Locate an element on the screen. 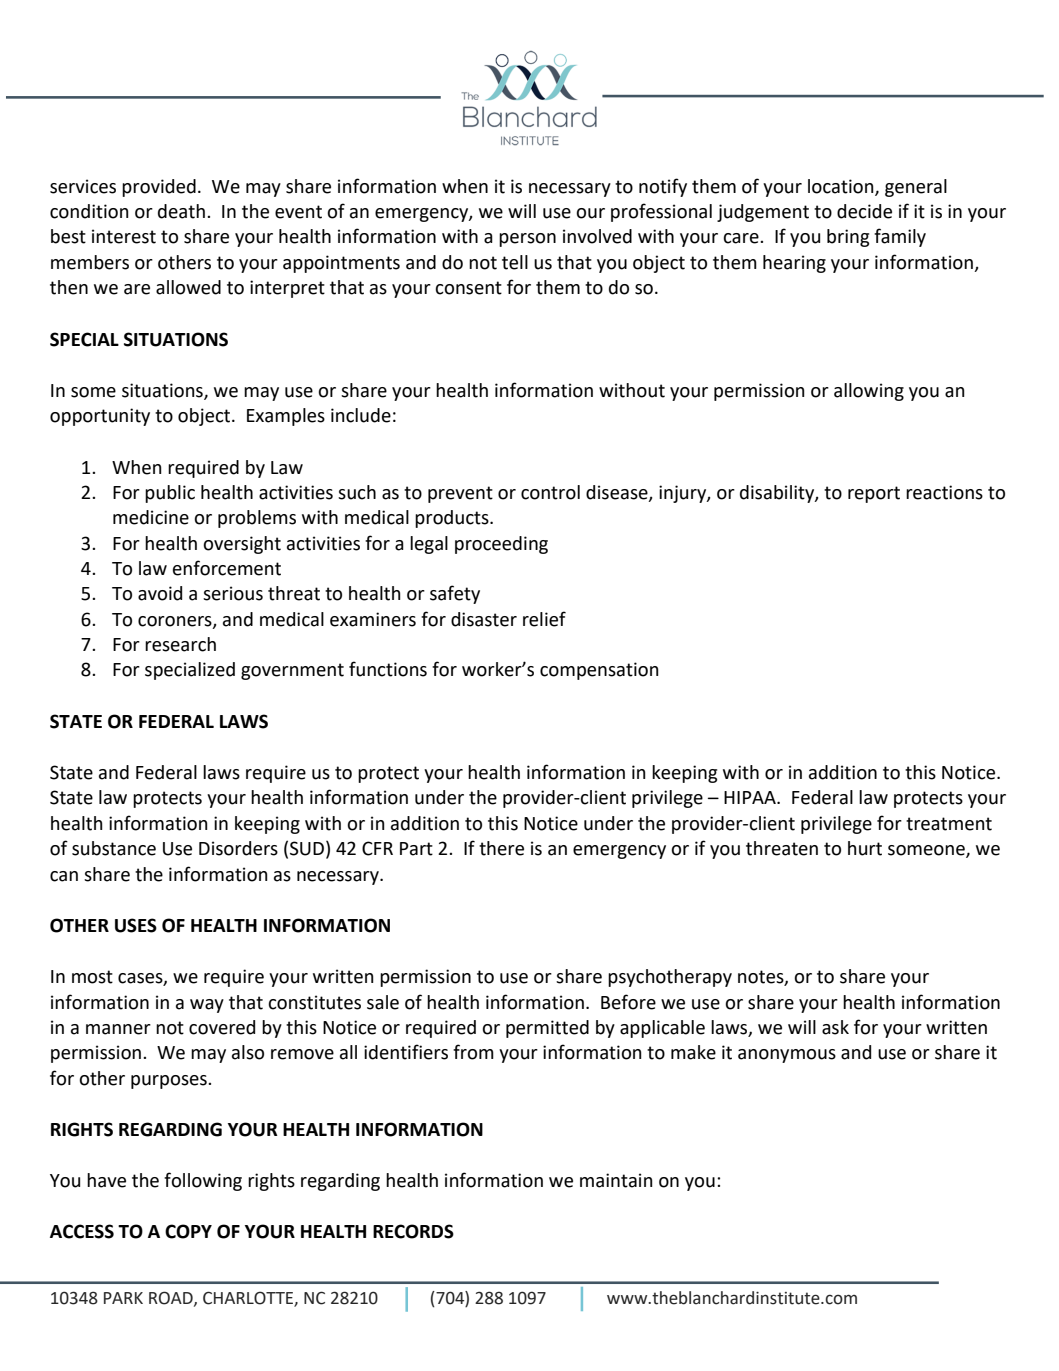  compensation is located at coordinates (599, 671).
